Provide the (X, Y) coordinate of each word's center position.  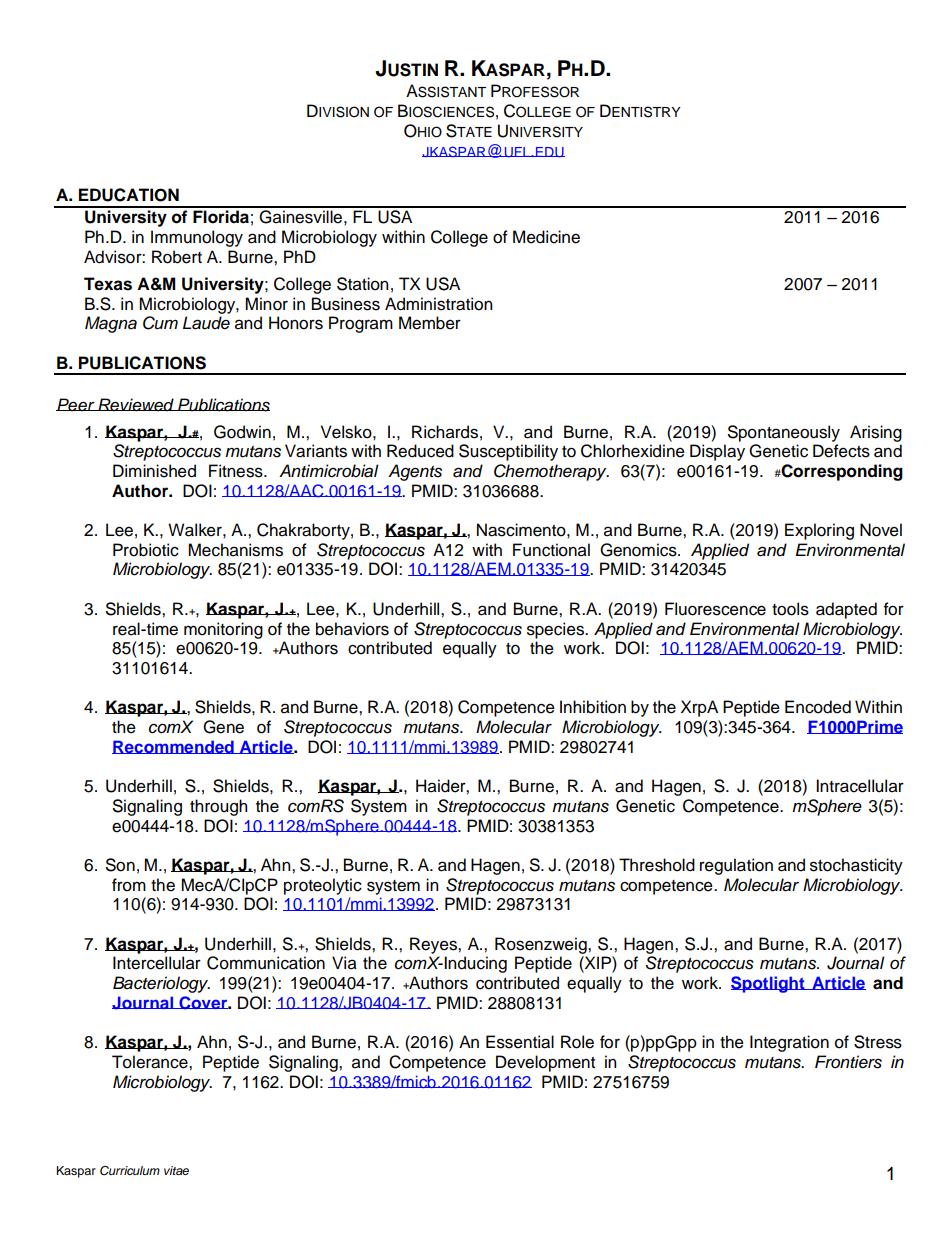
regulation (736, 866)
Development (545, 1063)
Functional (551, 550)
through (218, 807)
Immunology (197, 238)
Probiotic (146, 550)
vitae (176, 1170)
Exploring (819, 531)
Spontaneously (784, 433)
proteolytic (323, 886)
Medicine (546, 237)
